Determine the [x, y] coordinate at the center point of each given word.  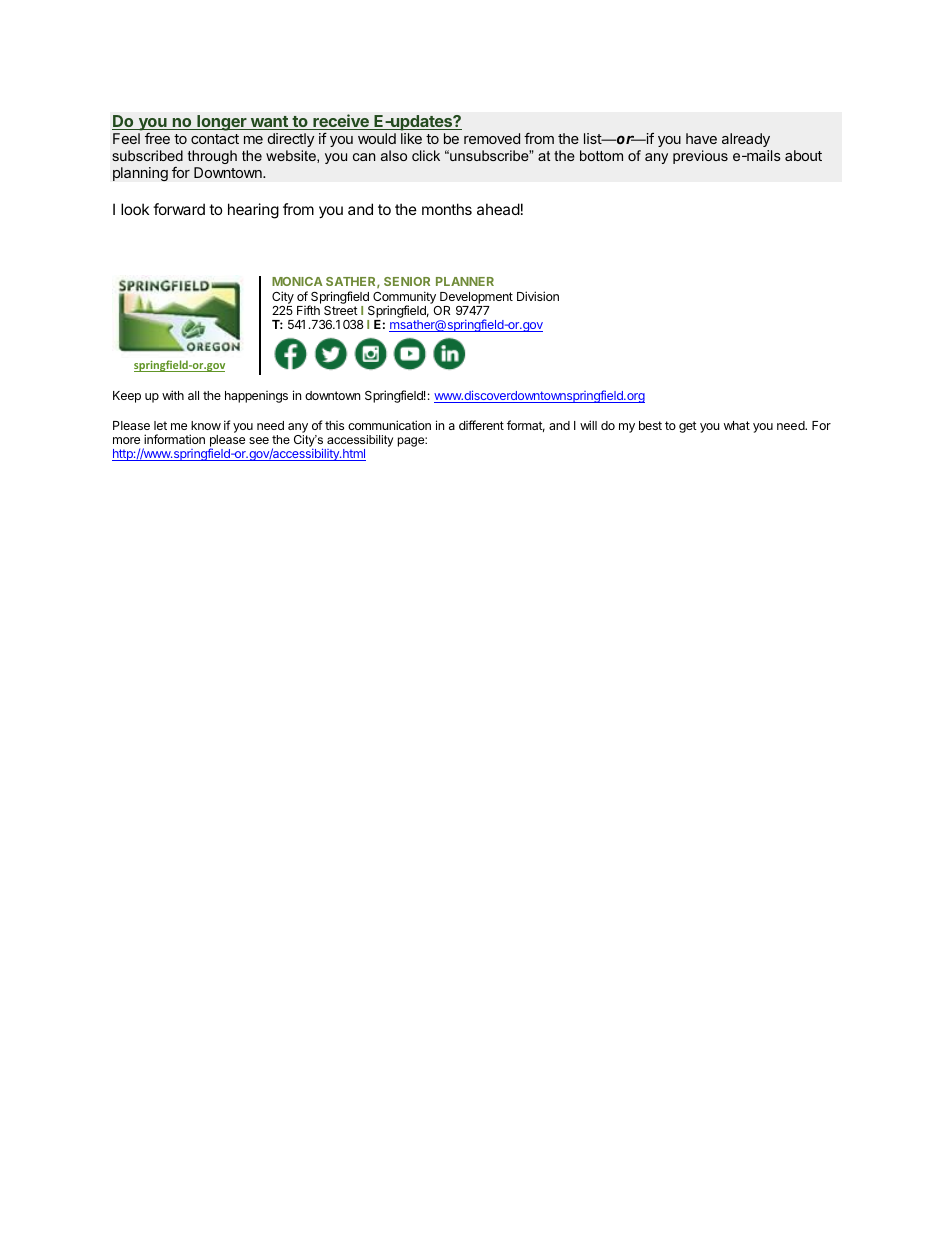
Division [538, 296]
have [701, 138]
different [481, 425]
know [206, 425]
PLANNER [465, 281]
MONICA [297, 281]
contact [215, 139]
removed [492, 138]
